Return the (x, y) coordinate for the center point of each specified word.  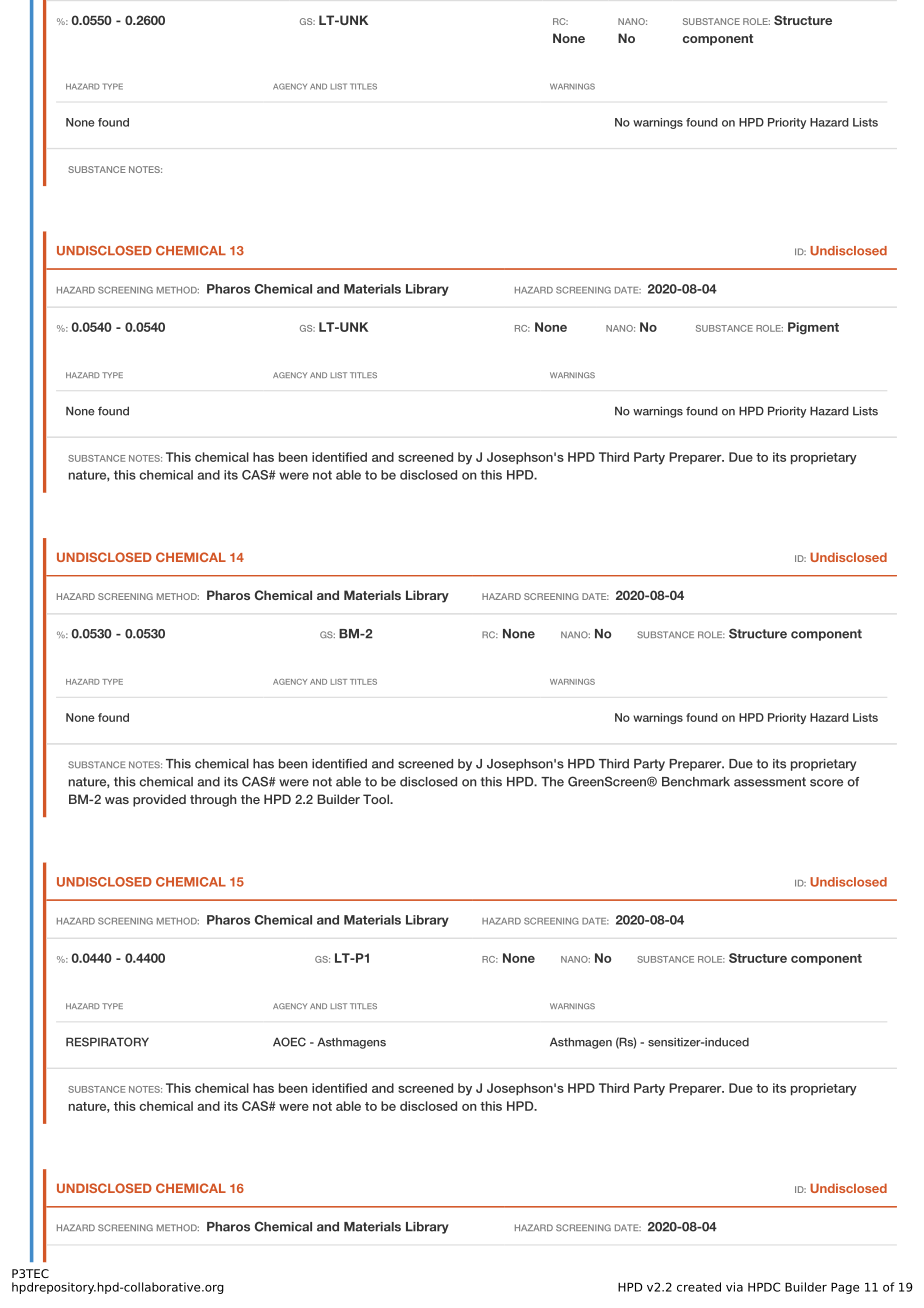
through (213, 800)
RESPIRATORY (107, 1042)
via (734, 1287)
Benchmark (696, 782)
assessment (770, 782)
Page (845, 1288)
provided (159, 800)
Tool (377, 799)
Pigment (813, 328)
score (826, 783)
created (699, 1287)
